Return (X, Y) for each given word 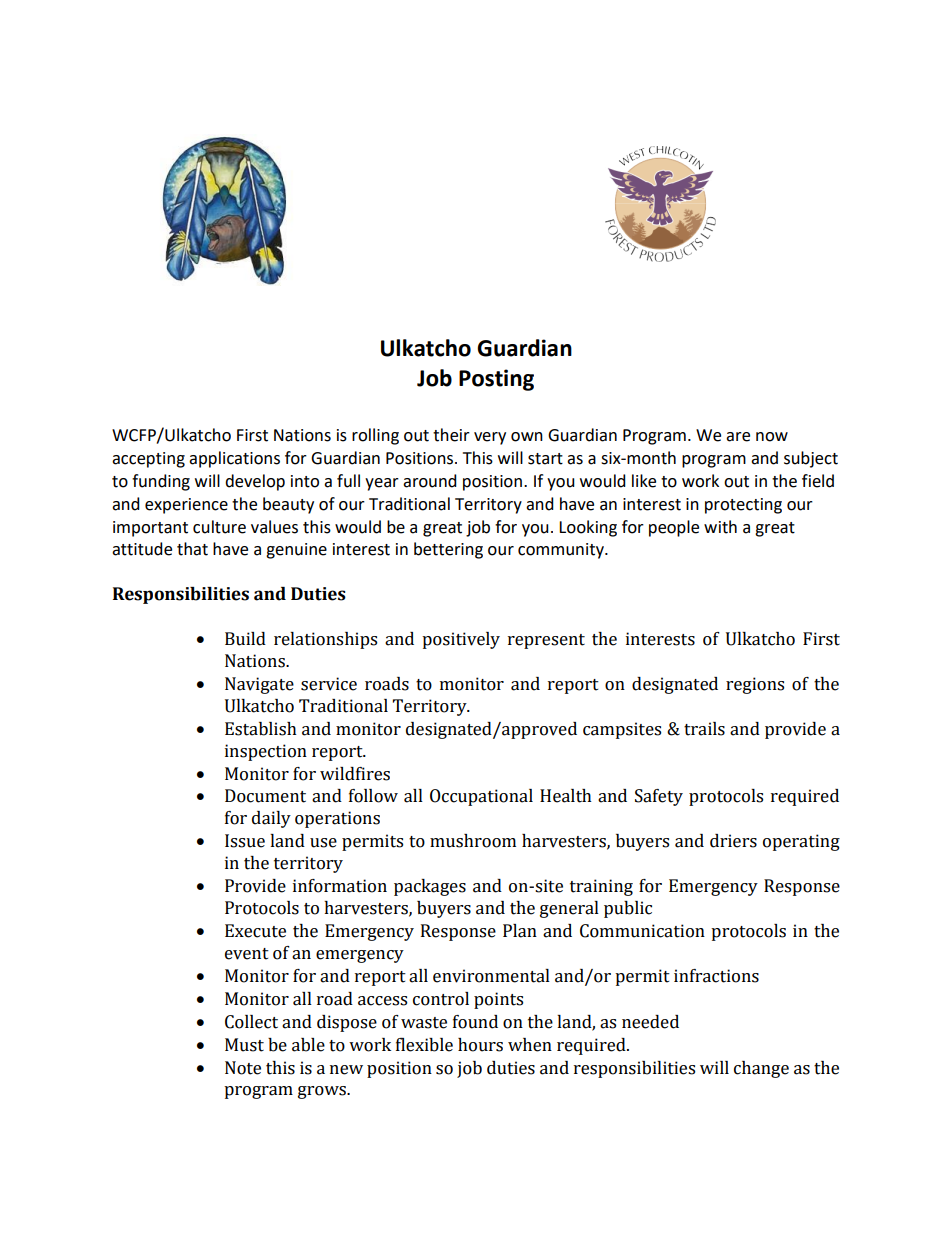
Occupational (481, 797)
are (738, 437)
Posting (496, 380)
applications (234, 459)
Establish (261, 729)
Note (243, 1068)
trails (704, 729)
